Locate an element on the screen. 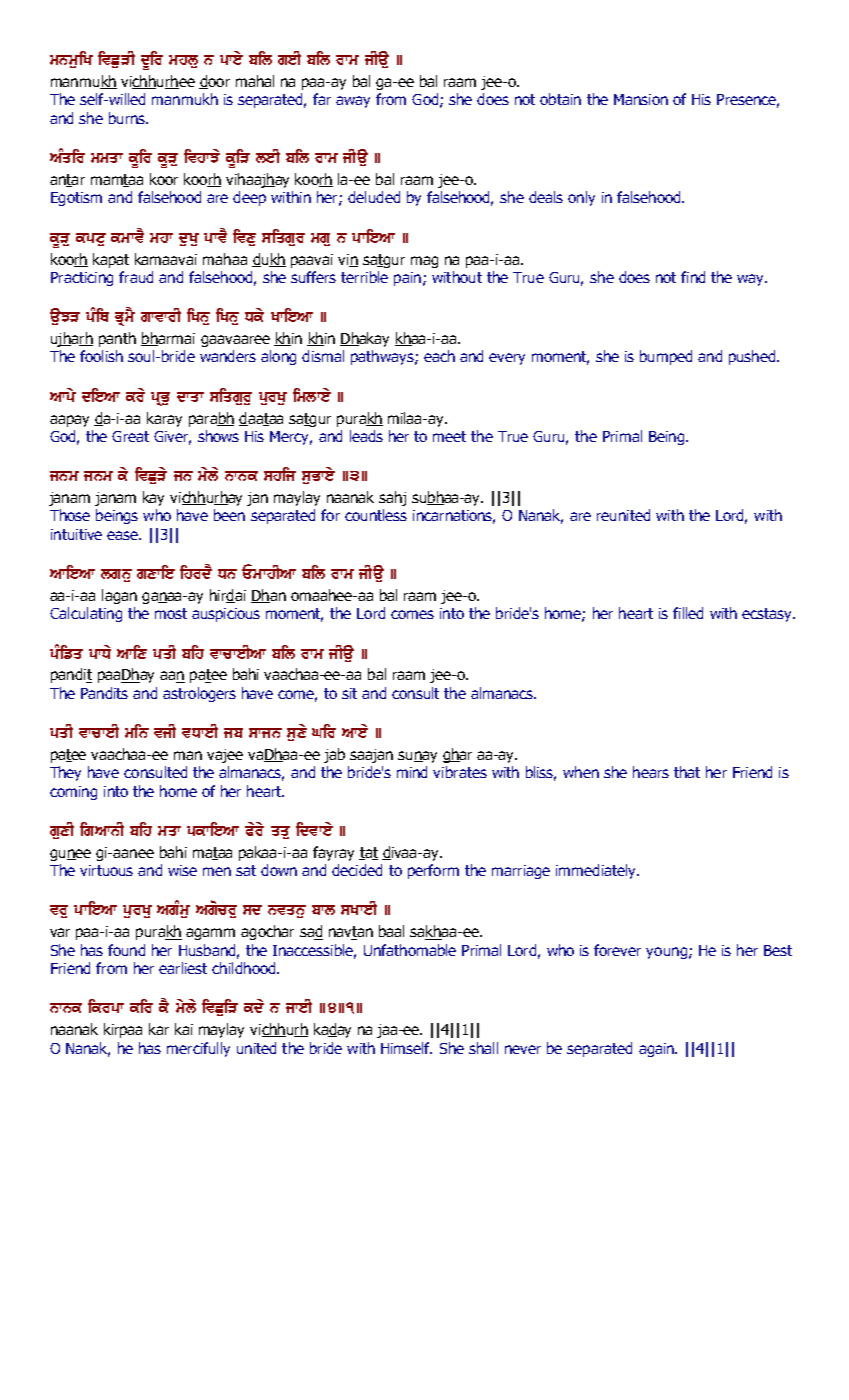  ease is located at coordinates (124, 535).
